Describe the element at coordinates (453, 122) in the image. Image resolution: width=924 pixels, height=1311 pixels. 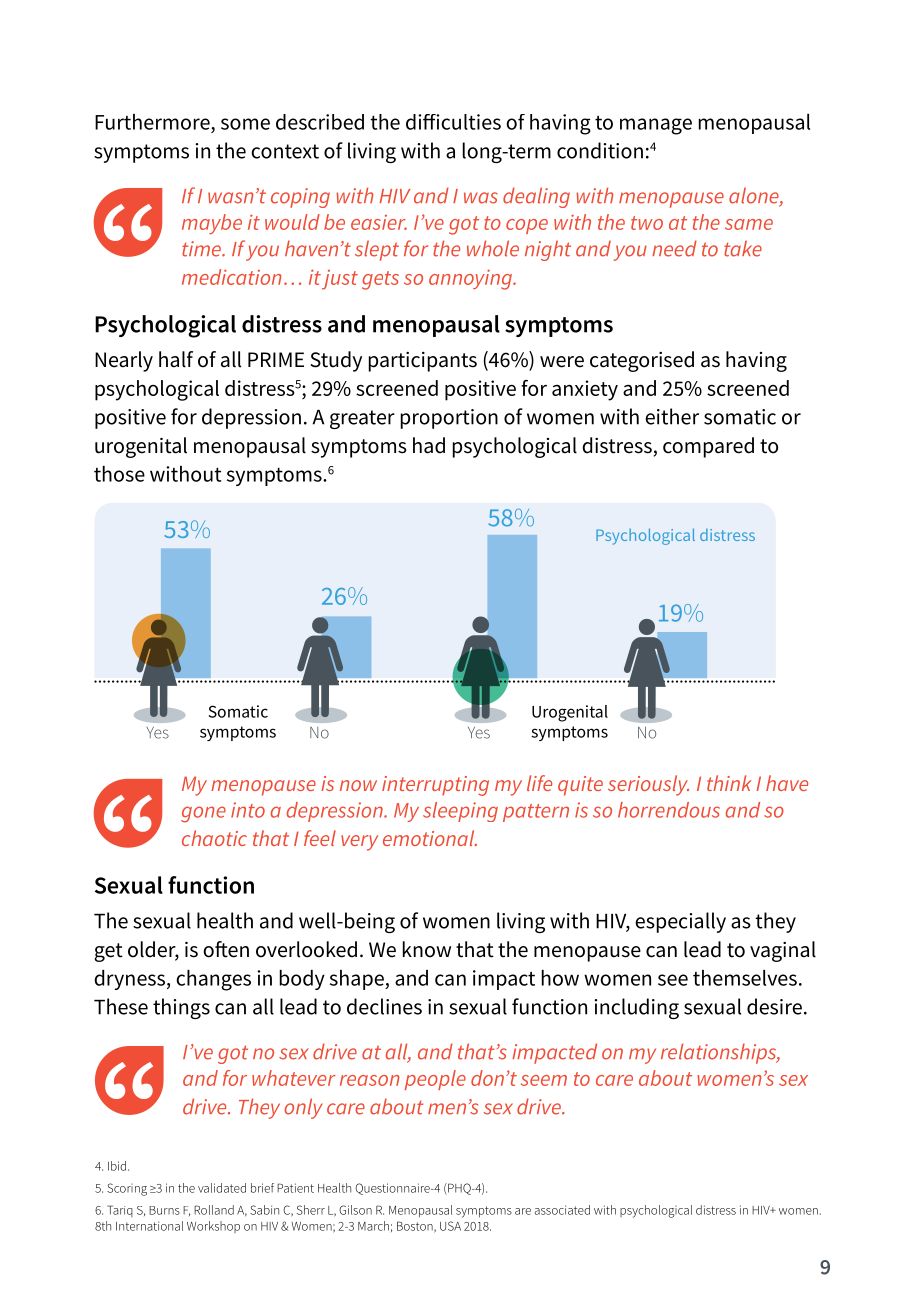
I see `difficulties` at that location.
